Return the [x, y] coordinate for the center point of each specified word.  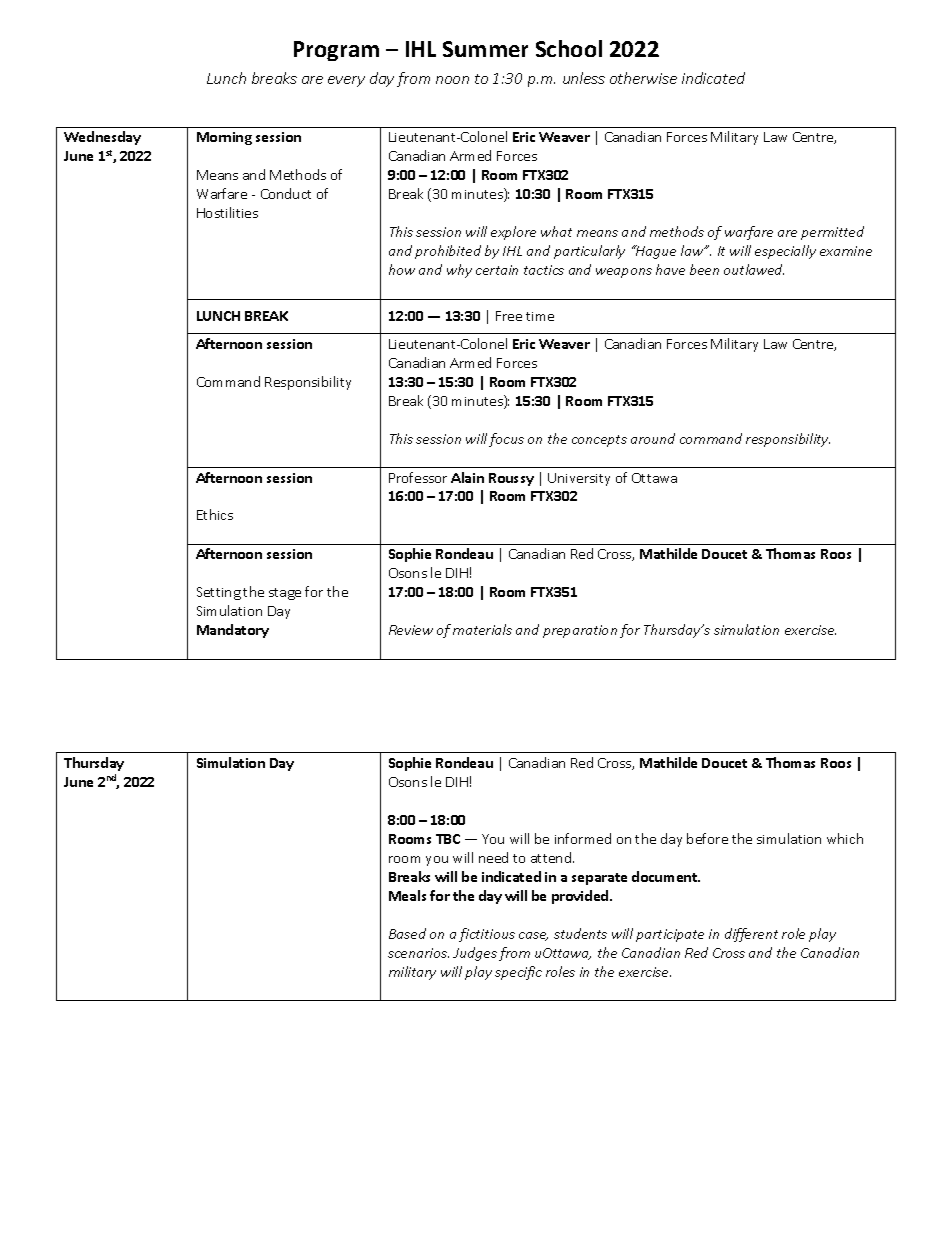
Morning [224, 138]
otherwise [643, 78]
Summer [485, 49]
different [751, 935]
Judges [475, 954]
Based [407, 933]
